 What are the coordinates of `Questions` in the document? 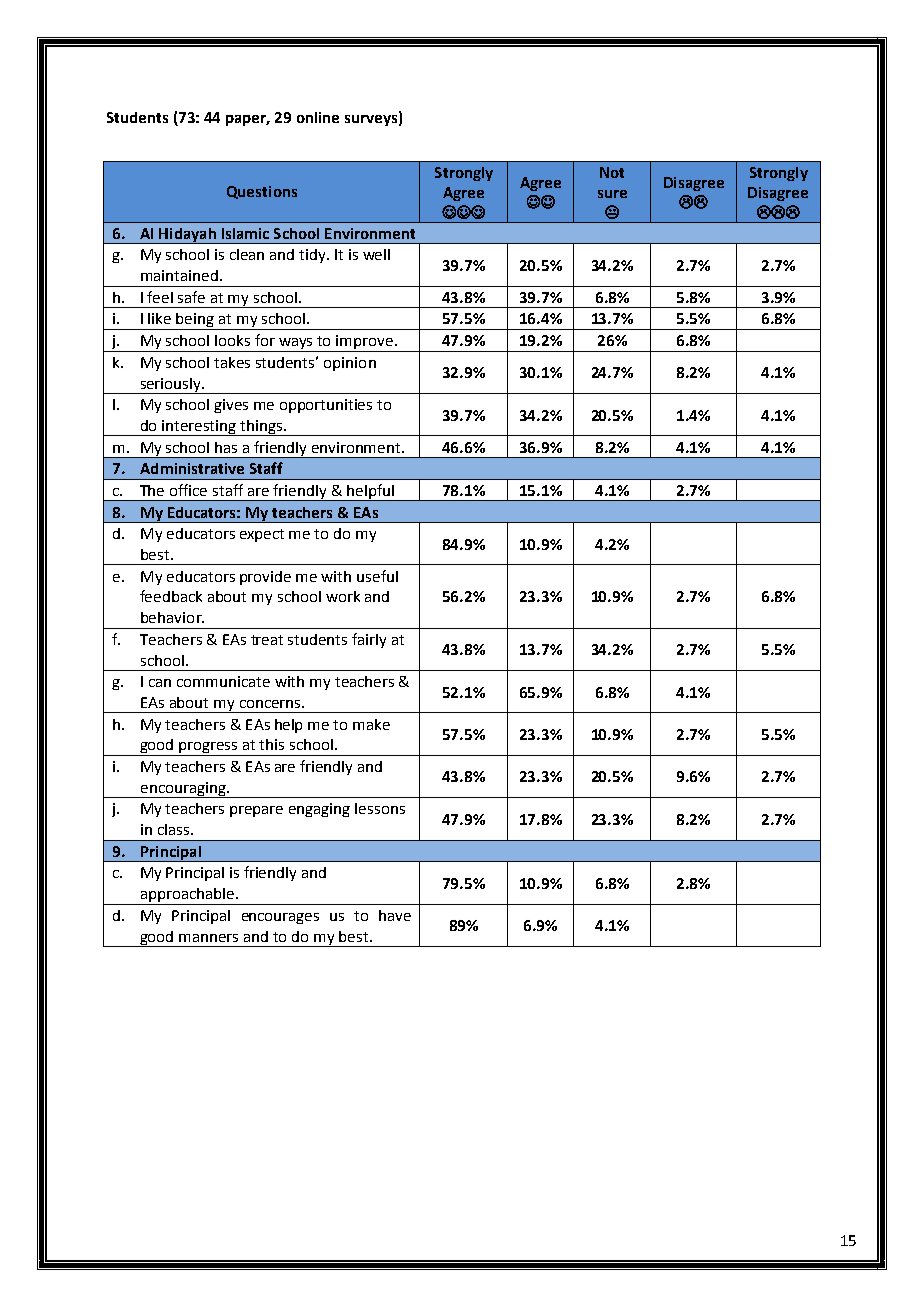 It's located at (262, 192).
